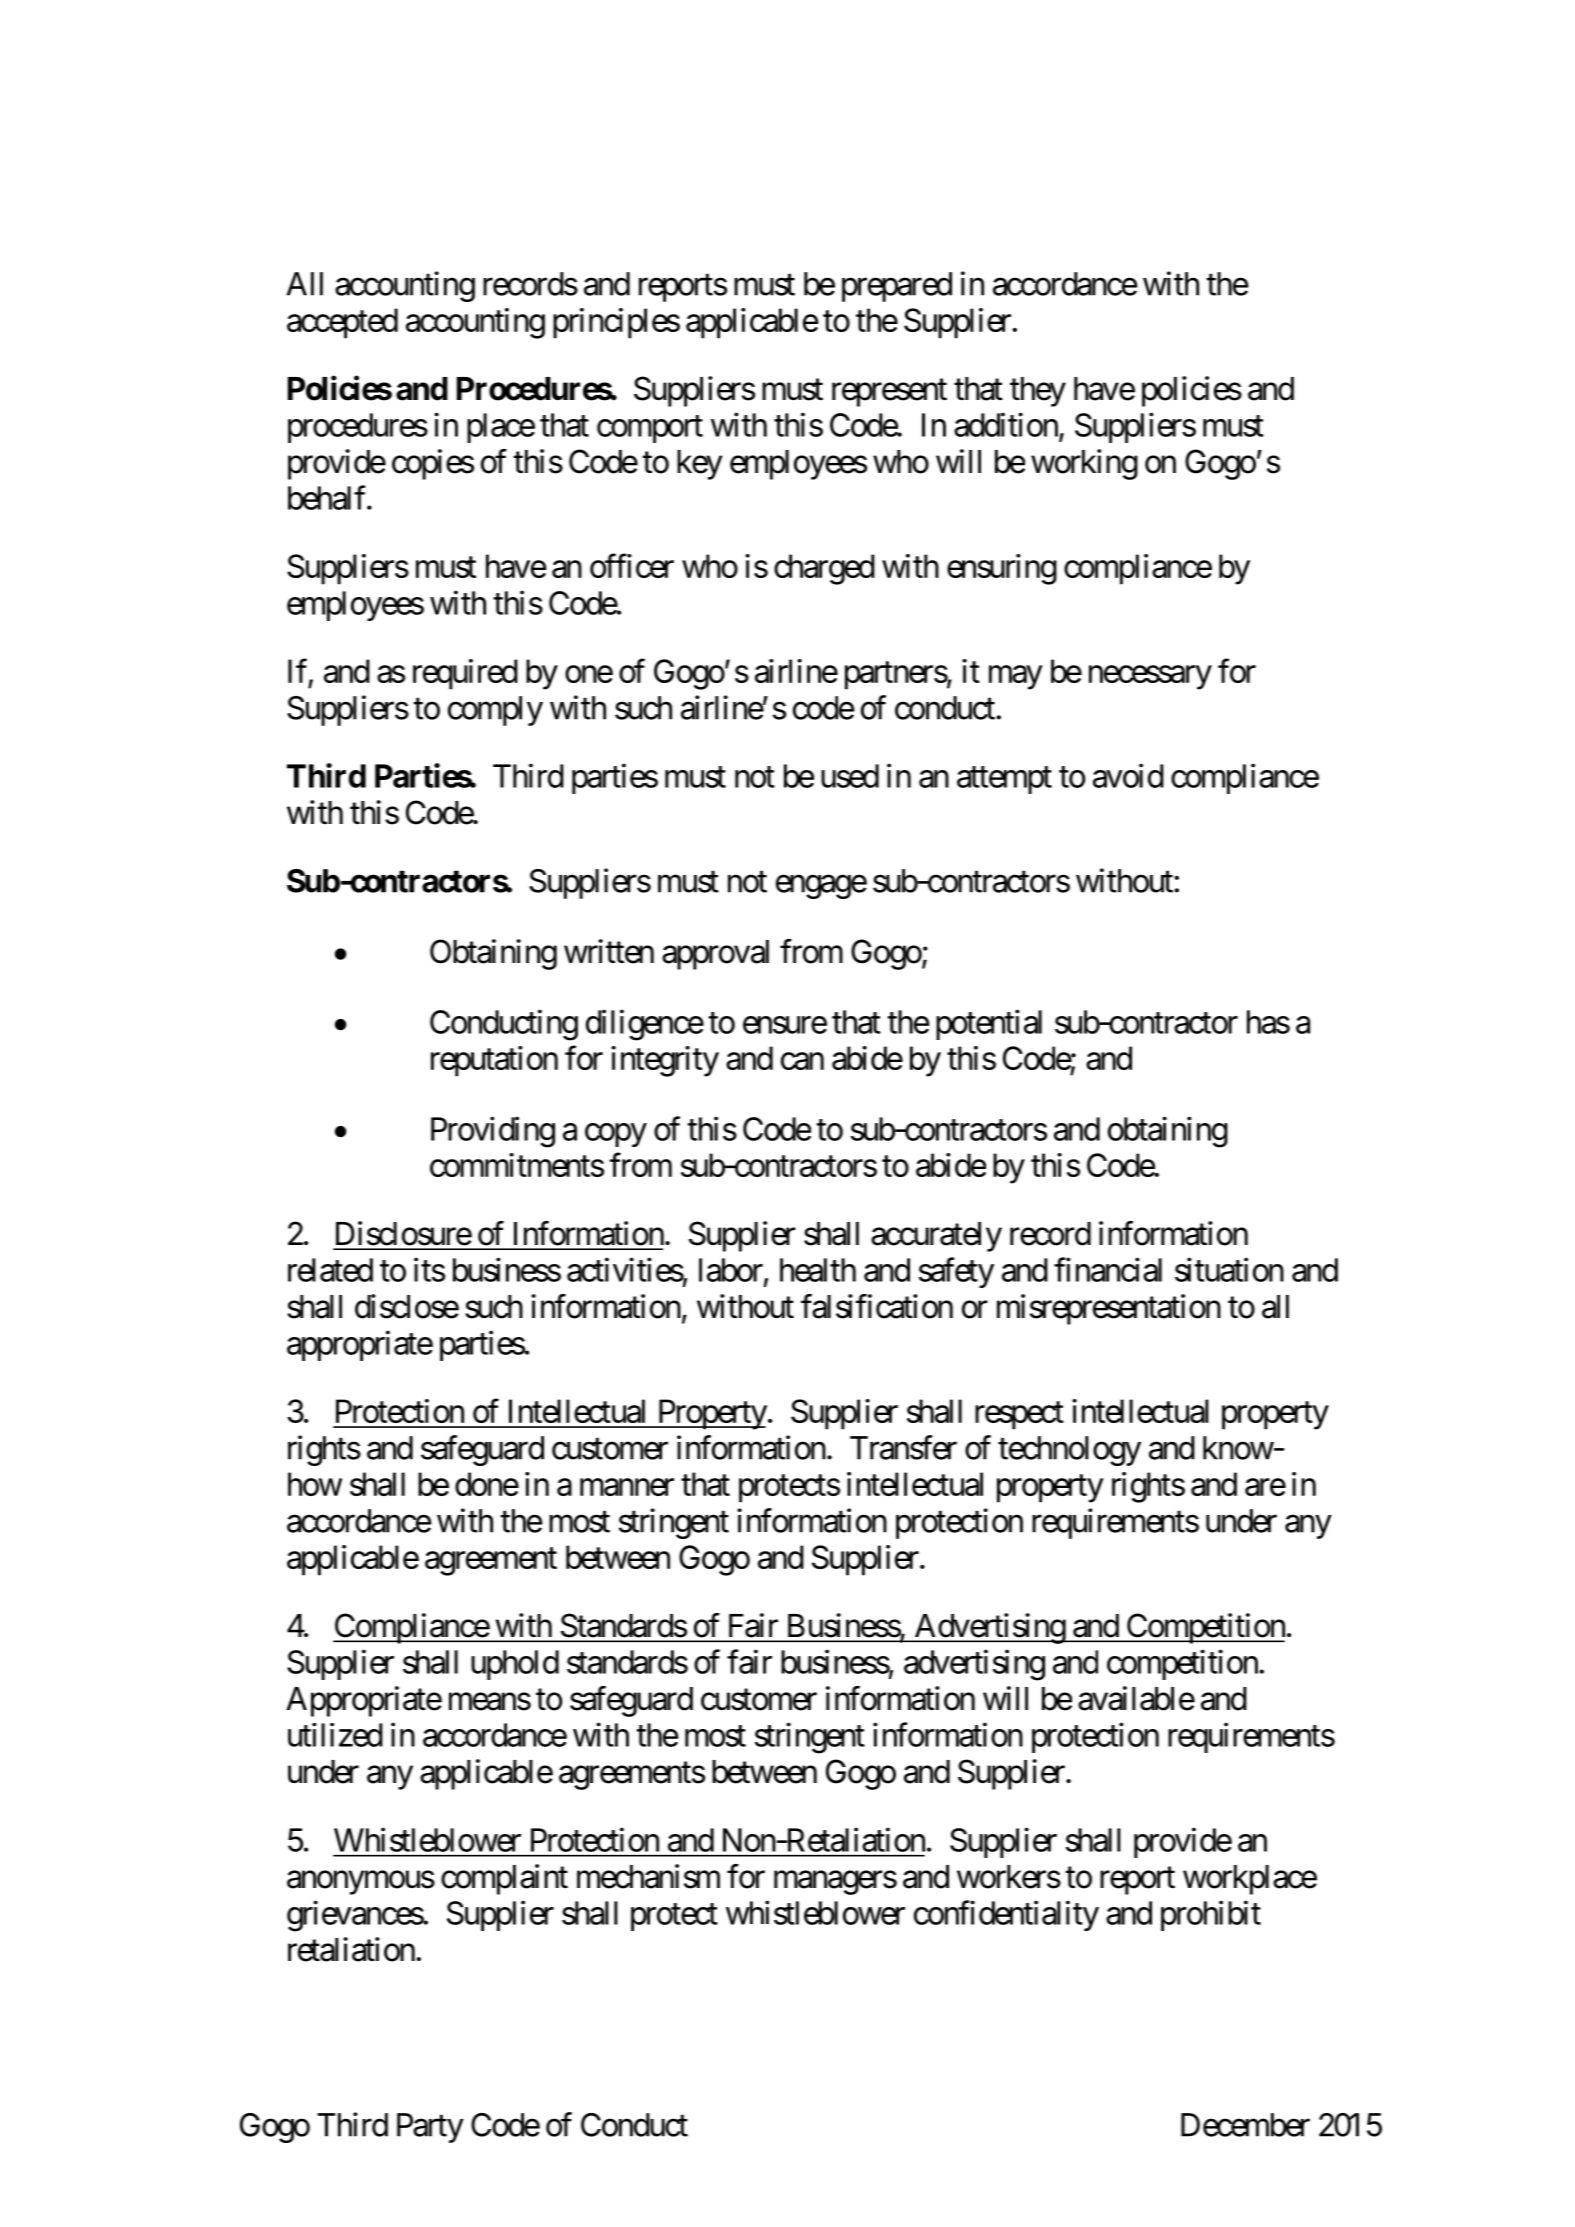 The height and width of the screenshot is (2227, 1575). What do you see at coordinates (897, 287) in the screenshot?
I see `prepared` at bounding box center [897, 287].
